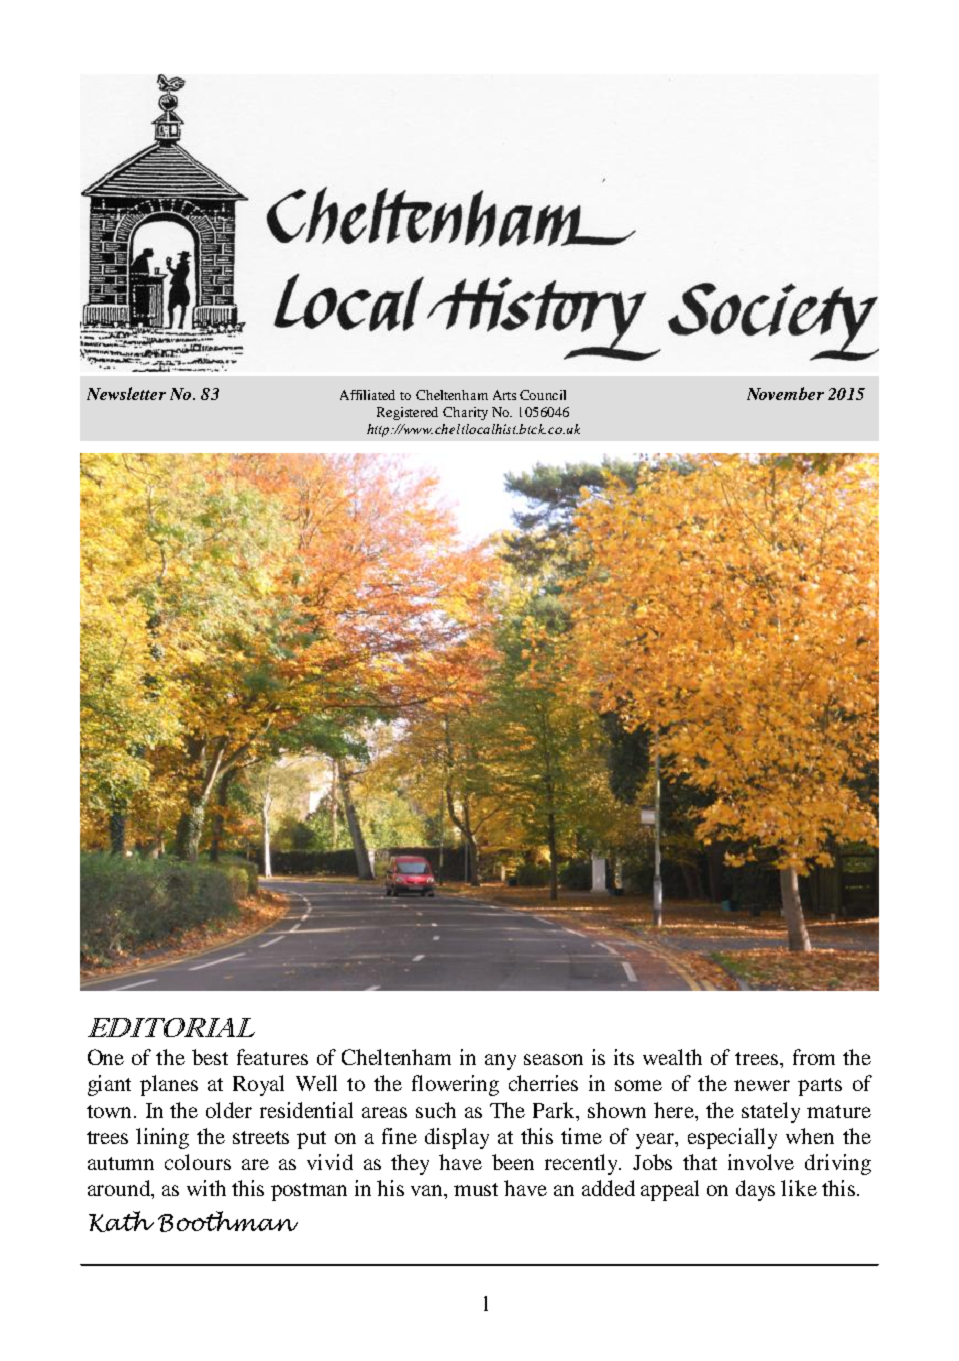 Image resolution: width=959 pixels, height=1361 pixels. What do you see at coordinates (785, 393) in the screenshot?
I see `November` at bounding box center [785, 393].
